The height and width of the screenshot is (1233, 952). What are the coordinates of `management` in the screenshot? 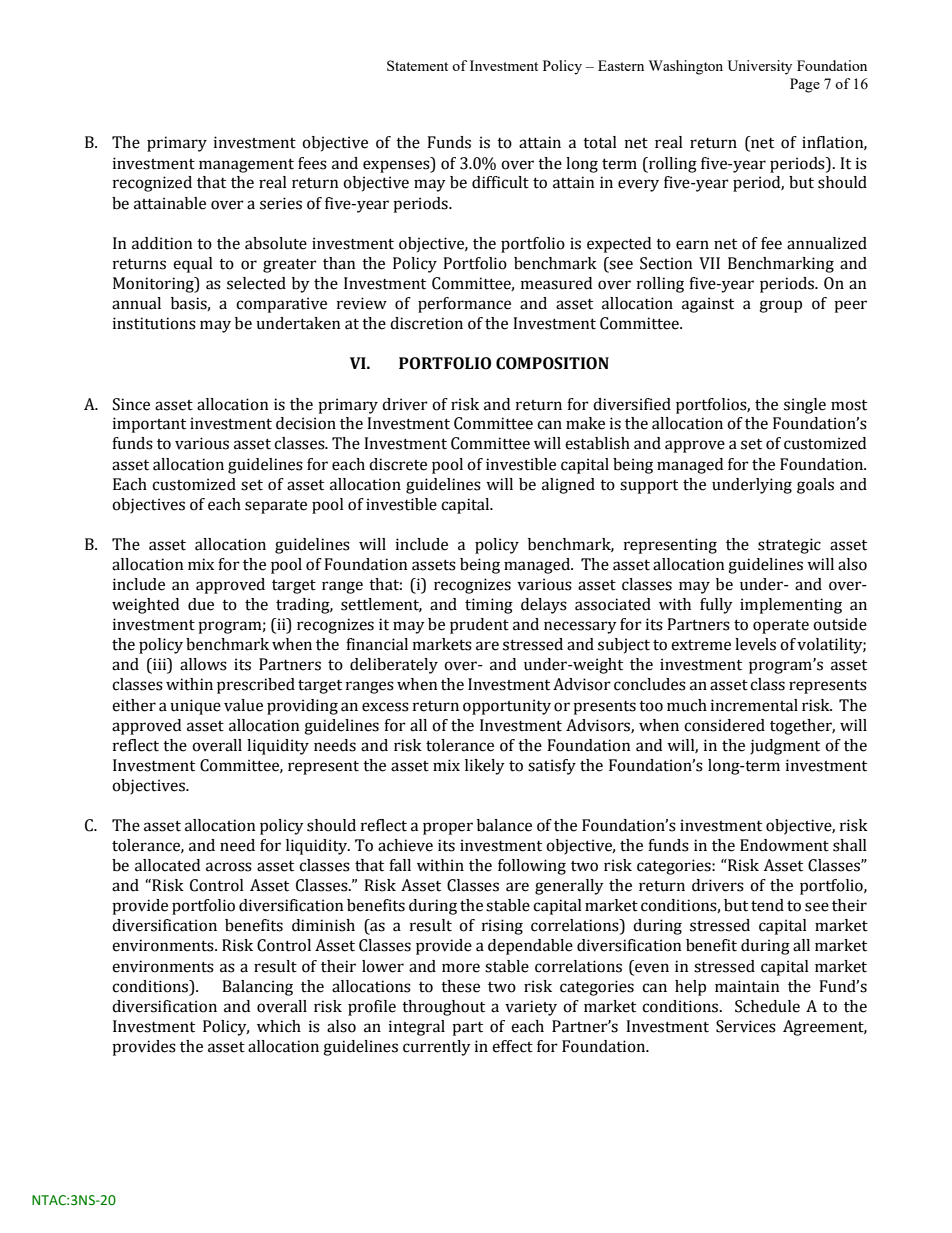 It's located at (246, 166).
